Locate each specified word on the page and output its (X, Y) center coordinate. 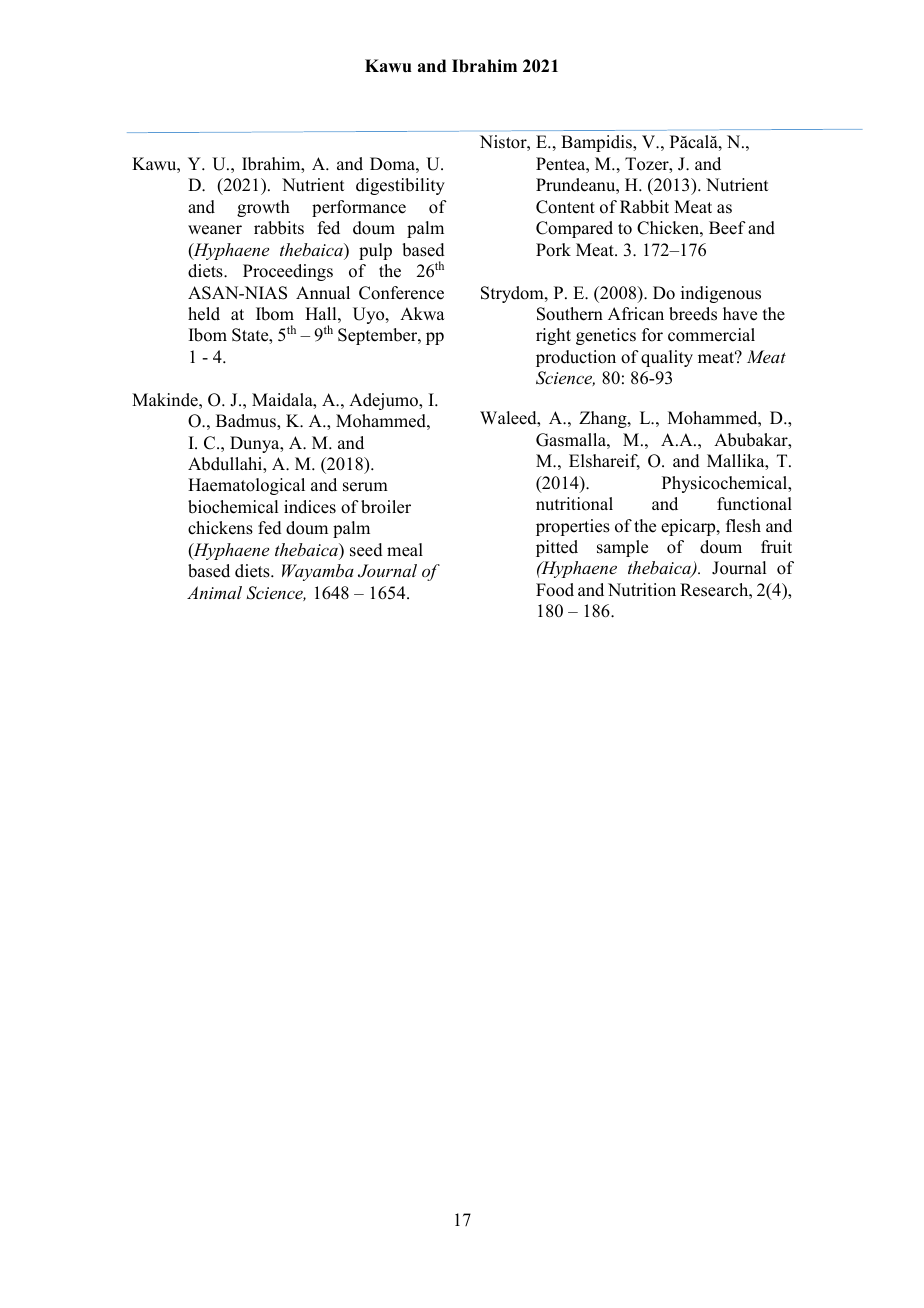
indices (310, 507)
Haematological (246, 486)
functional (754, 504)
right (553, 336)
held (204, 314)
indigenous (721, 294)
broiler (386, 507)
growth (263, 208)
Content (565, 207)
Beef (727, 228)
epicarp (689, 527)
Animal (214, 592)
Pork (553, 250)
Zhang (604, 419)
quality (667, 358)
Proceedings (288, 272)
